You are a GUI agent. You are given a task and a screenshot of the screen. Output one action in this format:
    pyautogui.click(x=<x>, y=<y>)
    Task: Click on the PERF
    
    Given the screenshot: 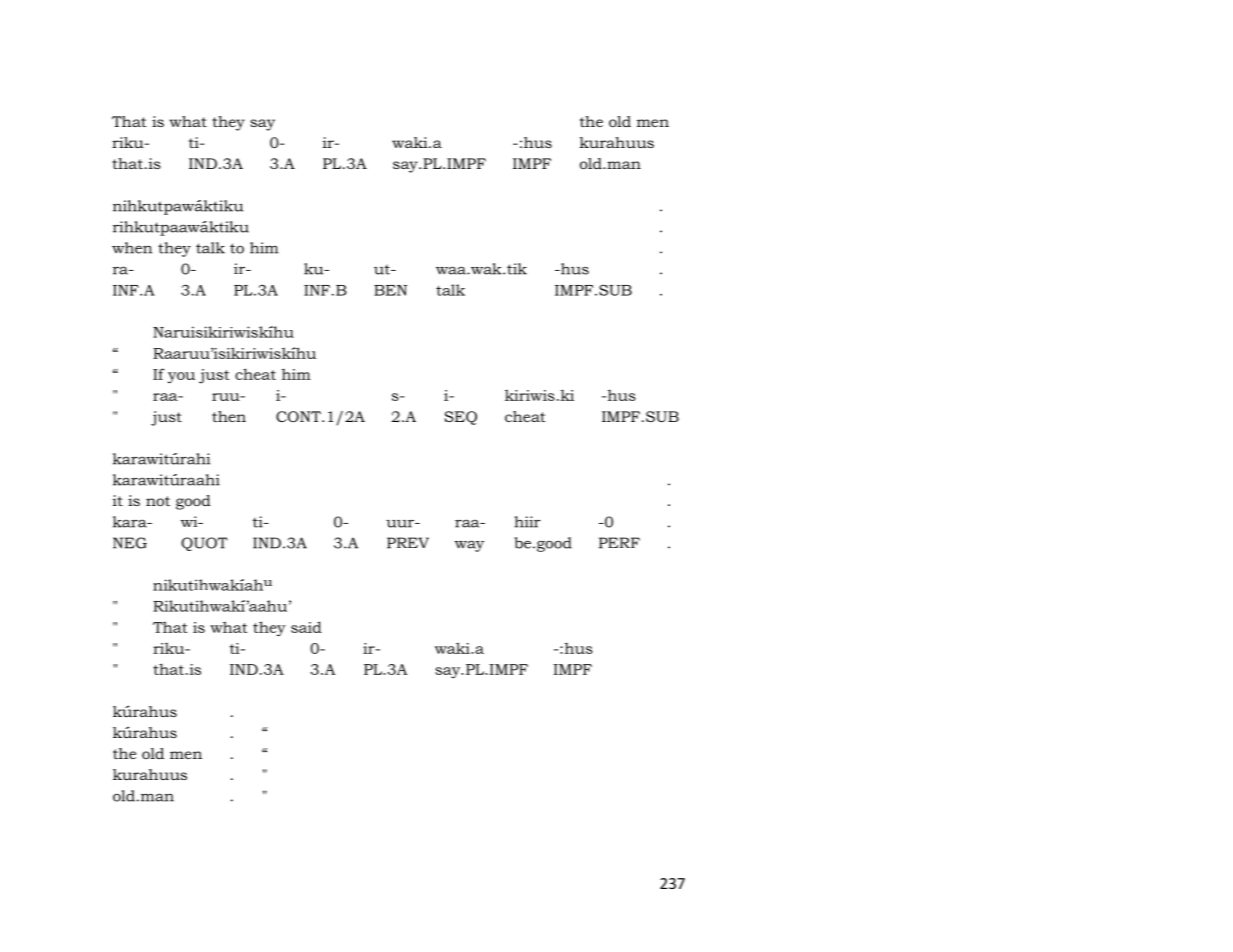 What is the action you would take?
    pyautogui.click(x=619, y=543)
